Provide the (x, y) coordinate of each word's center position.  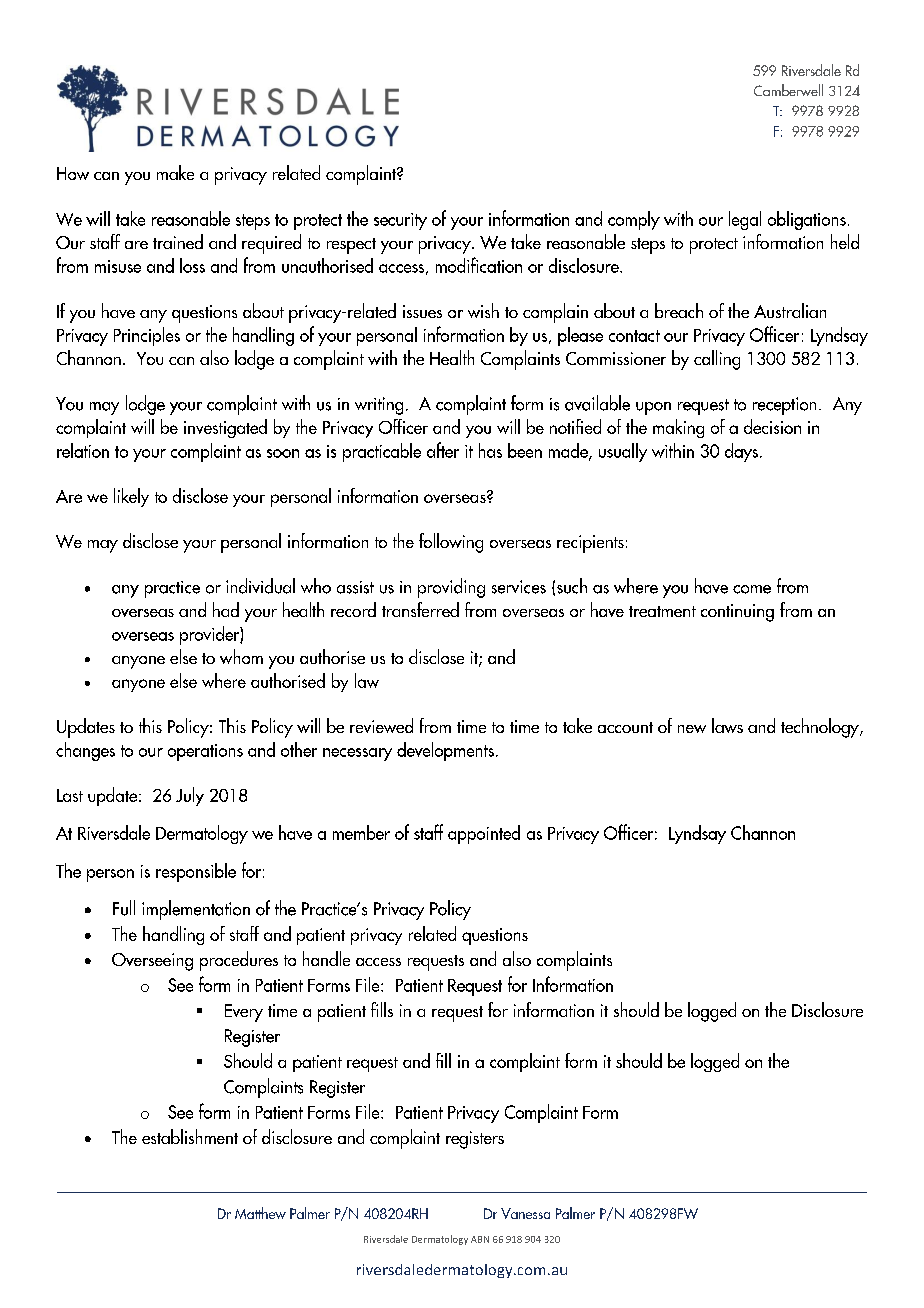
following (451, 543)
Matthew (260, 1213)
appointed (484, 834)
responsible (196, 872)
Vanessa (525, 1213)
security (400, 221)
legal (745, 220)
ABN (480, 1239)
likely (131, 497)
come (752, 589)
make (175, 172)
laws (727, 725)
